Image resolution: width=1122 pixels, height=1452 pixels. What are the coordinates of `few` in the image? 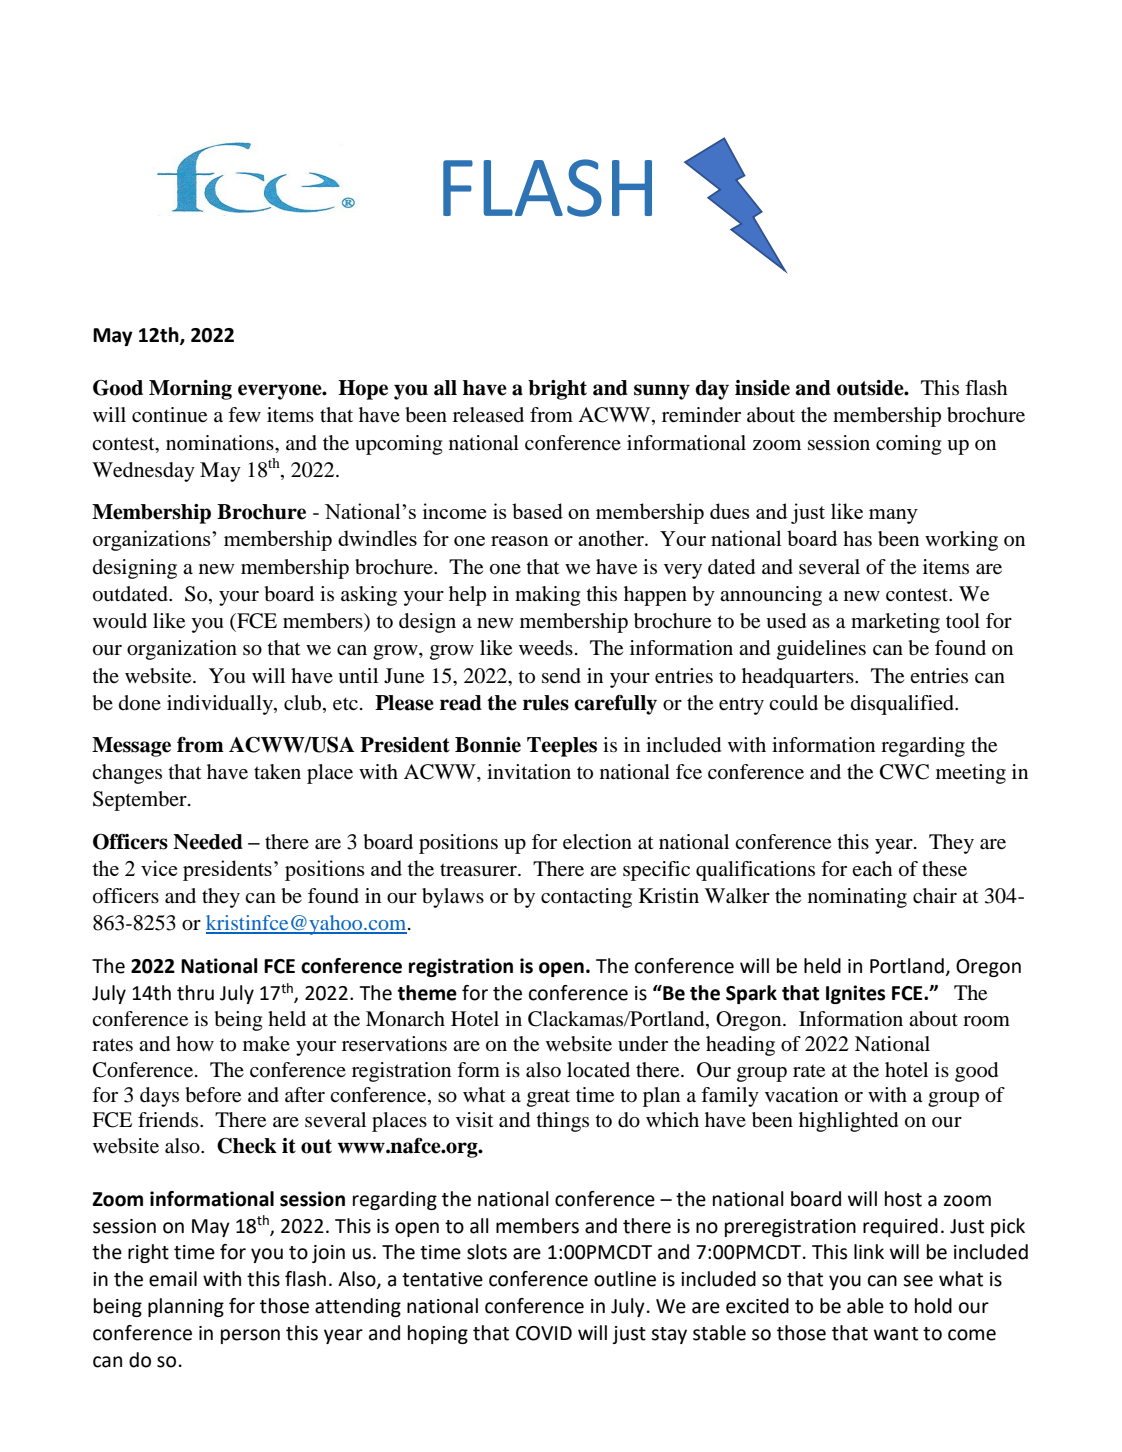 It's located at (244, 415).
